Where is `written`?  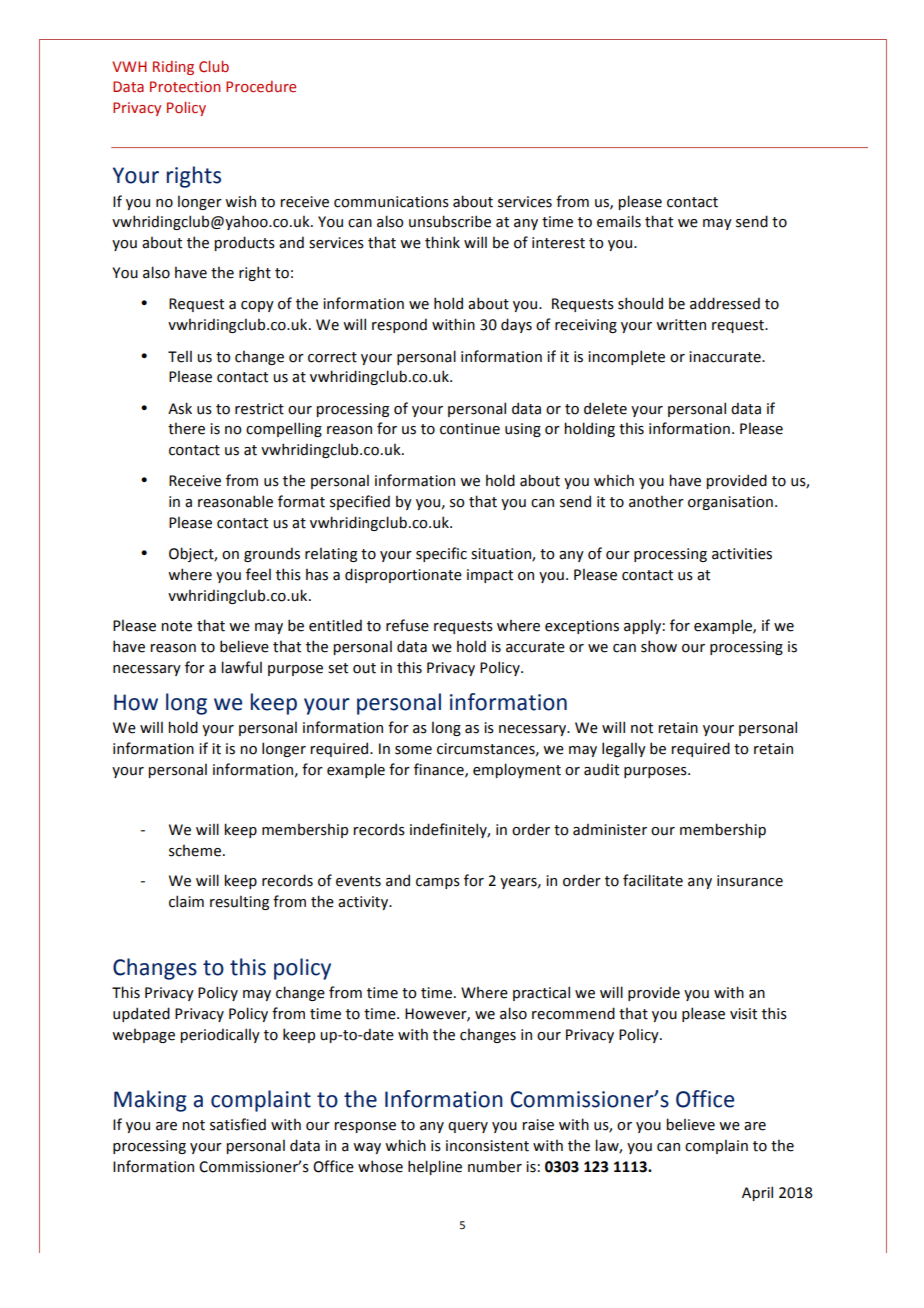
written is located at coordinates (681, 325).
